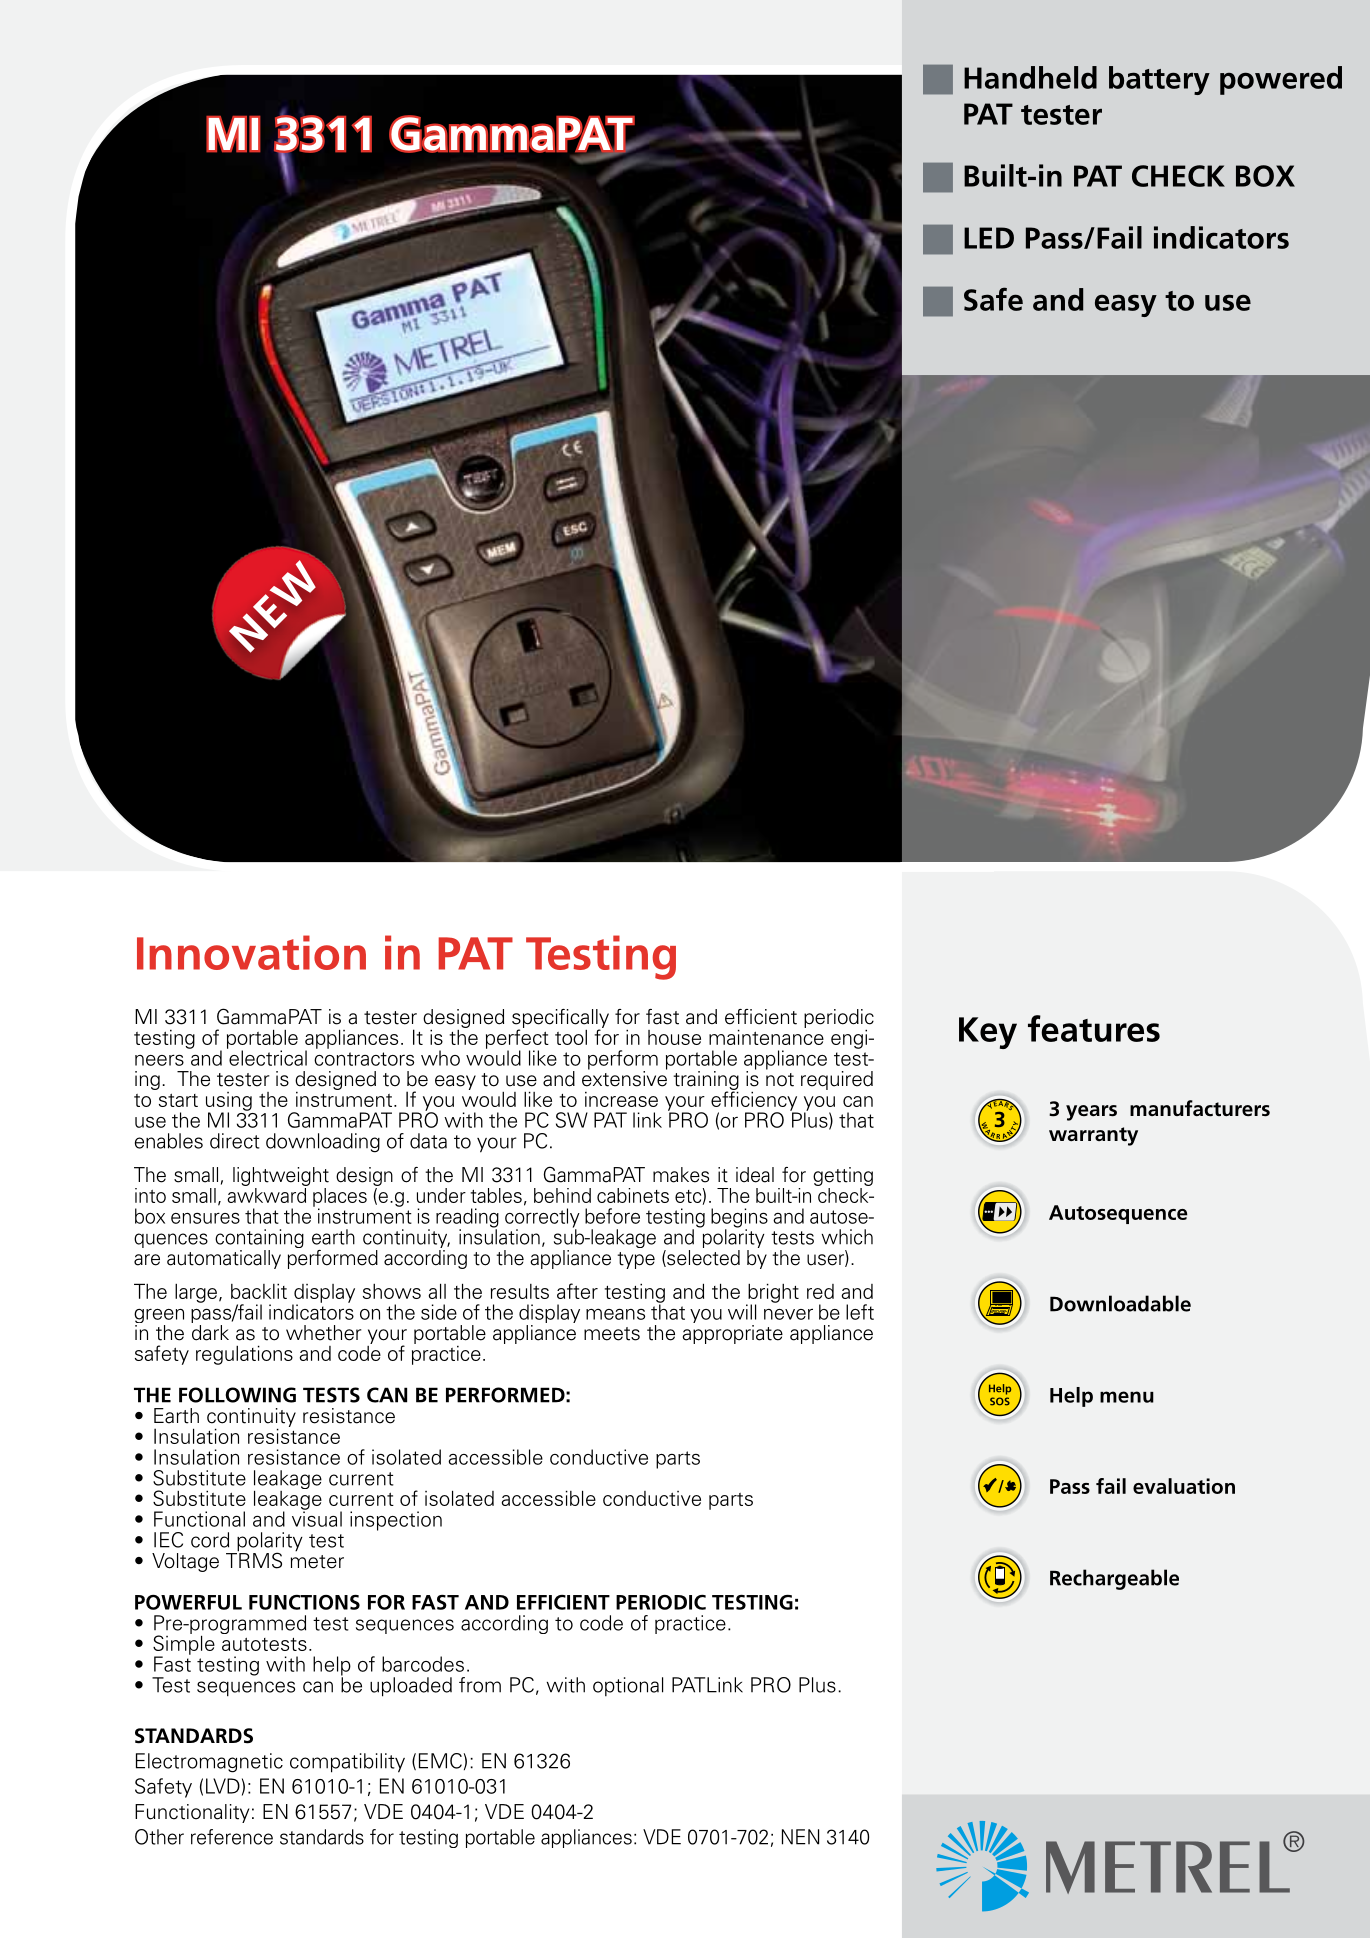  Describe the element at coordinates (674, 1037) in the screenshot. I see `house` at that location.
